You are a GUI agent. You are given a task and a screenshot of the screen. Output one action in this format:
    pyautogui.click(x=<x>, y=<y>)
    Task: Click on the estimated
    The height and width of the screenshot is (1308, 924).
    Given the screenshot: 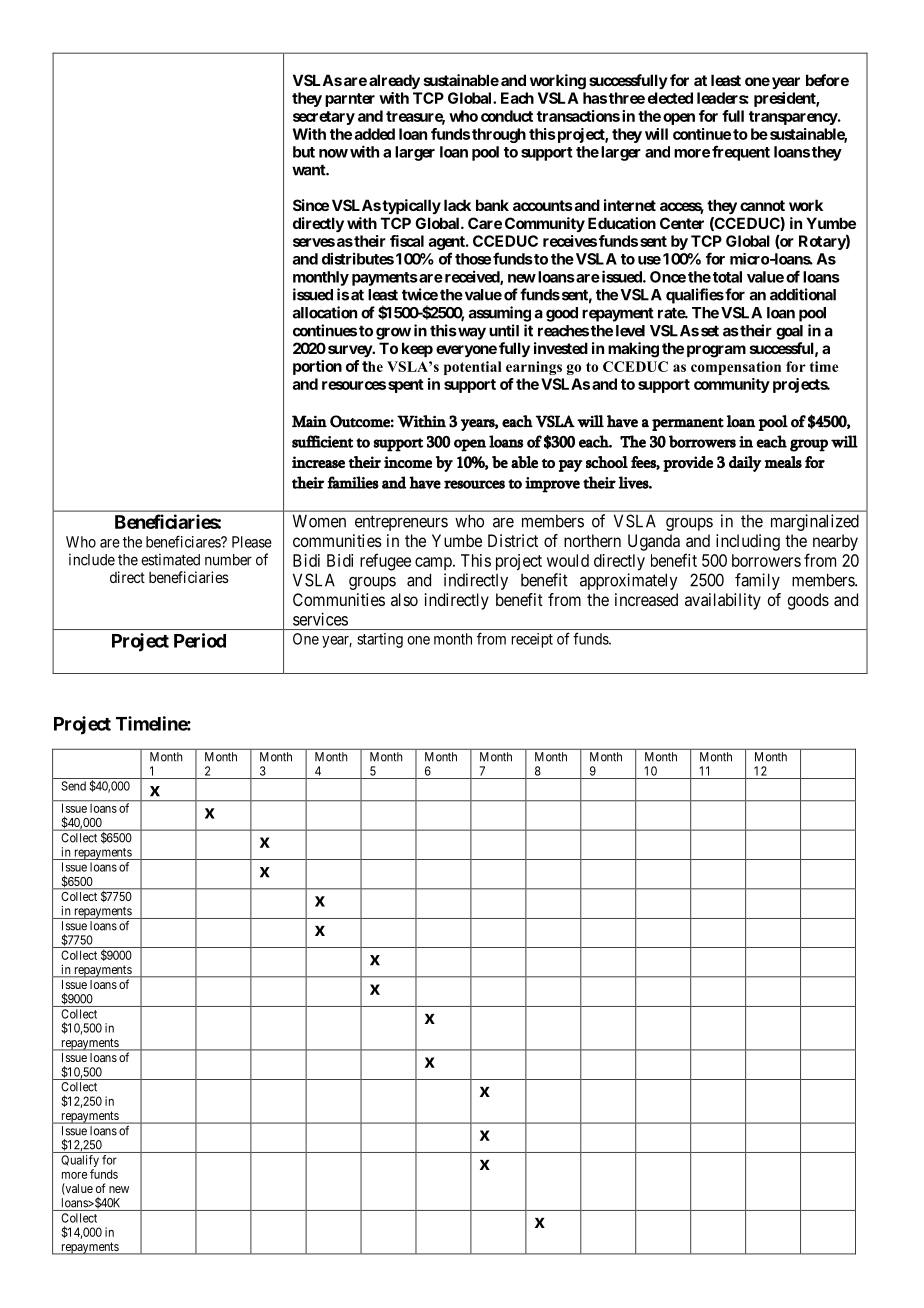 What is the action you would take?
    pyautogui.click(x=170, y=560)
